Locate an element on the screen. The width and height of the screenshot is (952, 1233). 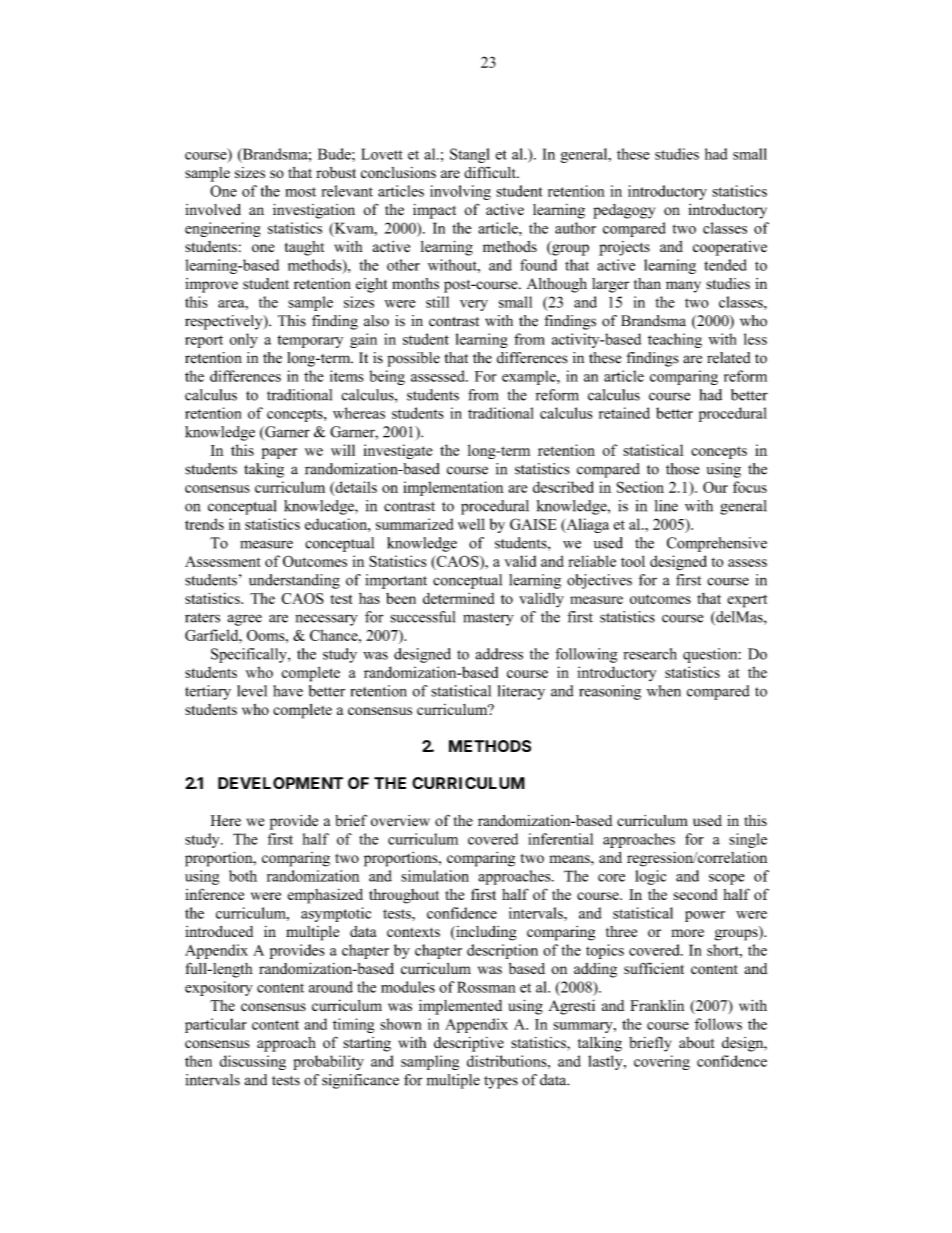
most is located at coordinates (300, 192).
